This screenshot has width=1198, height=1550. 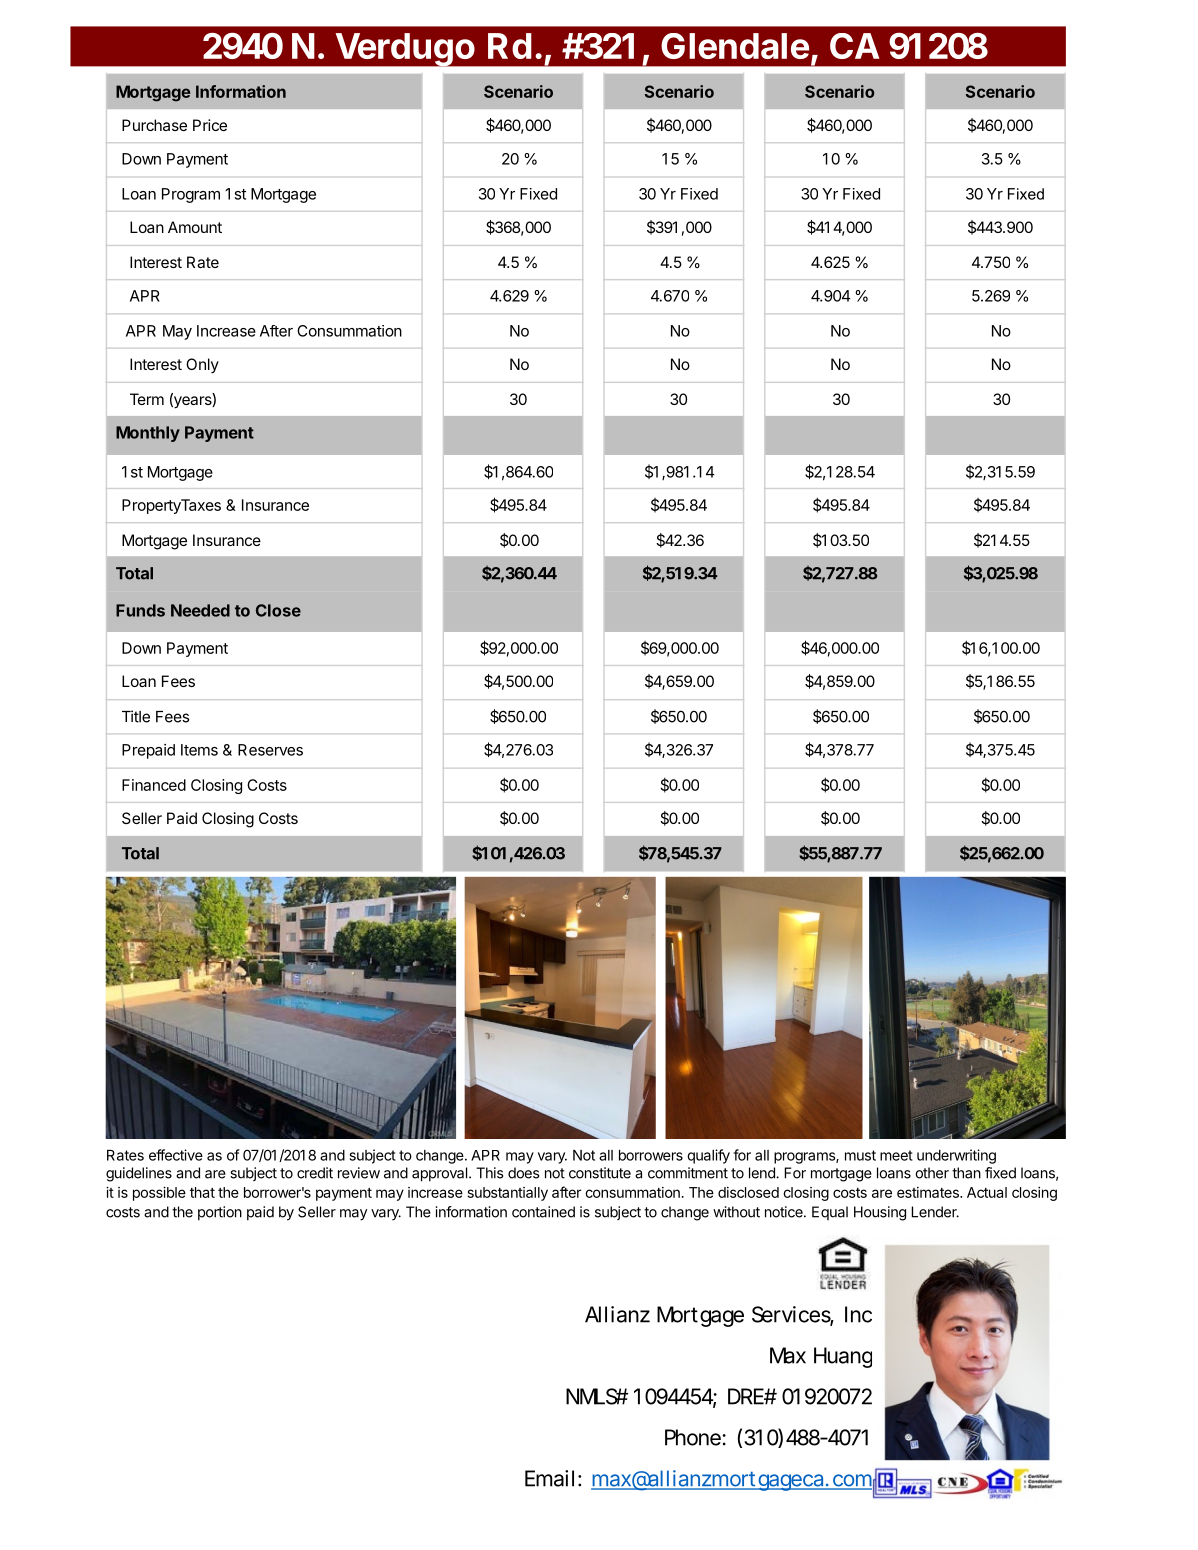 I want to click on Items, so click(x=199, y=750).
